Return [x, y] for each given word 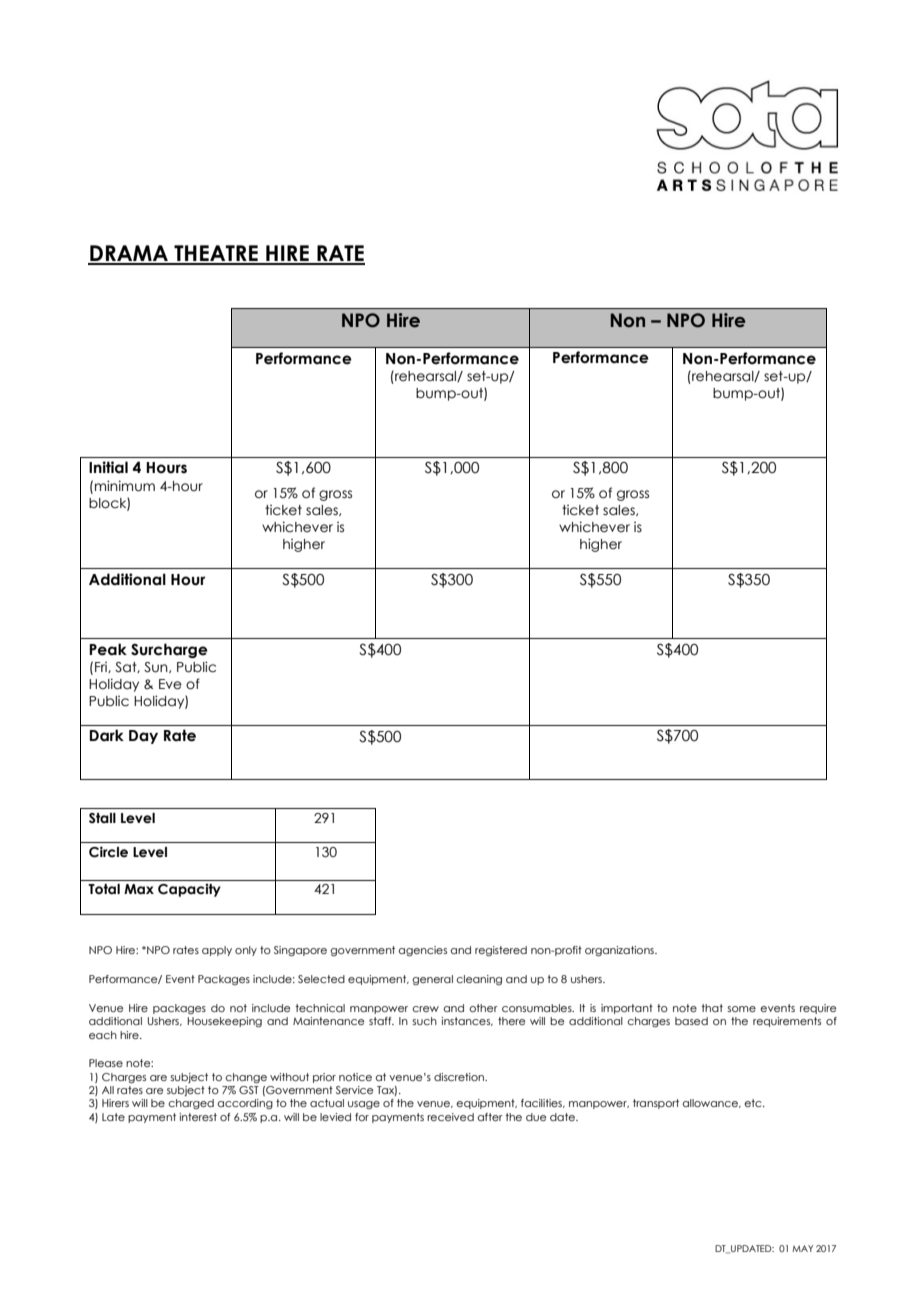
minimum [125, 486]
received [450, 1117]
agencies [423, 951]
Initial [108, 467]
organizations [620, 951]
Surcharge [169, 650]
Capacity [189, 890]
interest [198, 1117]
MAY [802, 1248]
